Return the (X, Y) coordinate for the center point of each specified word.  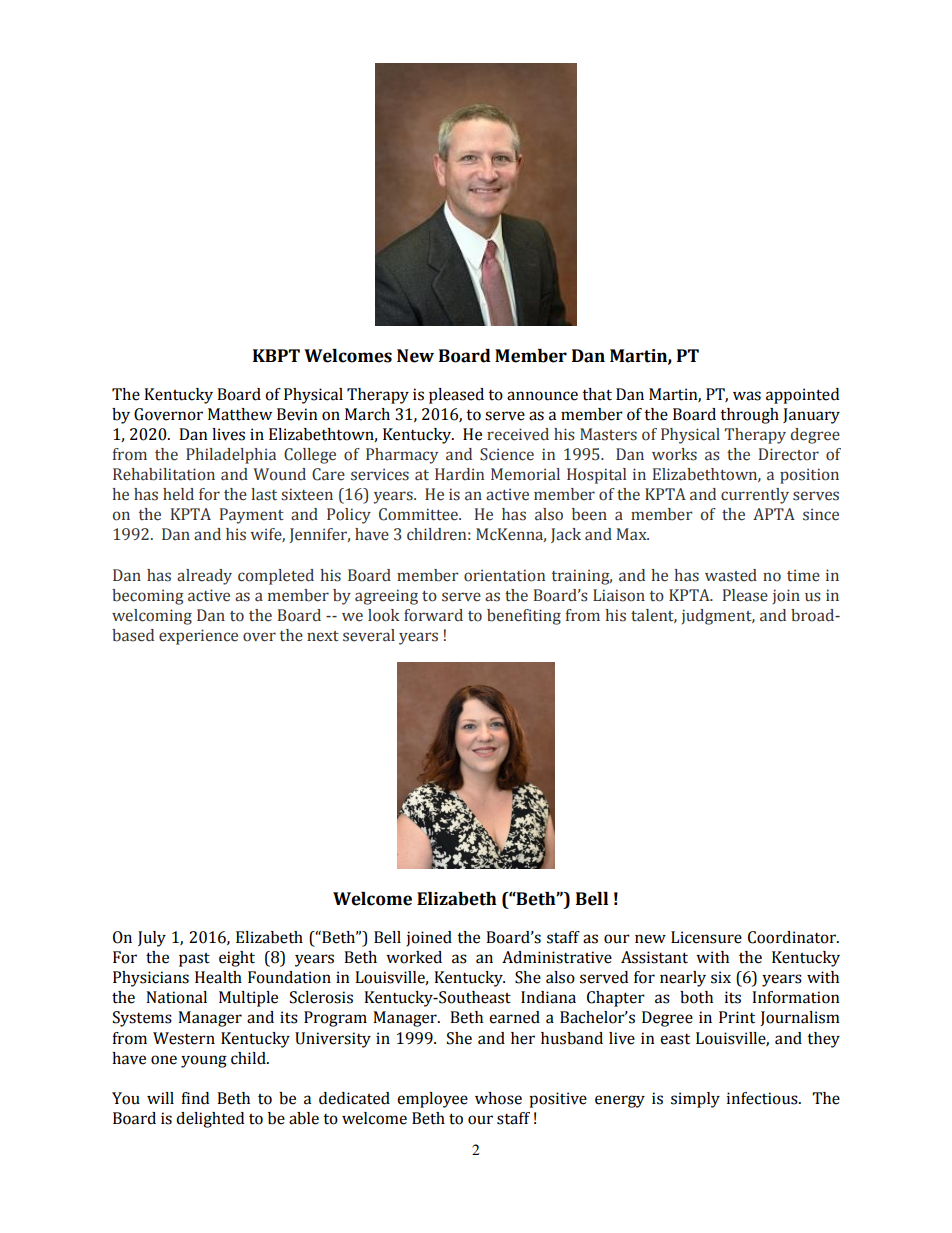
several (369, 635)
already (204, 577)
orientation (504, 575)
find (195, 1098)
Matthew (240, 414)
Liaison (619, 595)
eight (237, 959)
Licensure (706, 937)
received (518, 434)
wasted (731, 575)
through (749, 416)
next (323, 636)
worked (414, 957)
